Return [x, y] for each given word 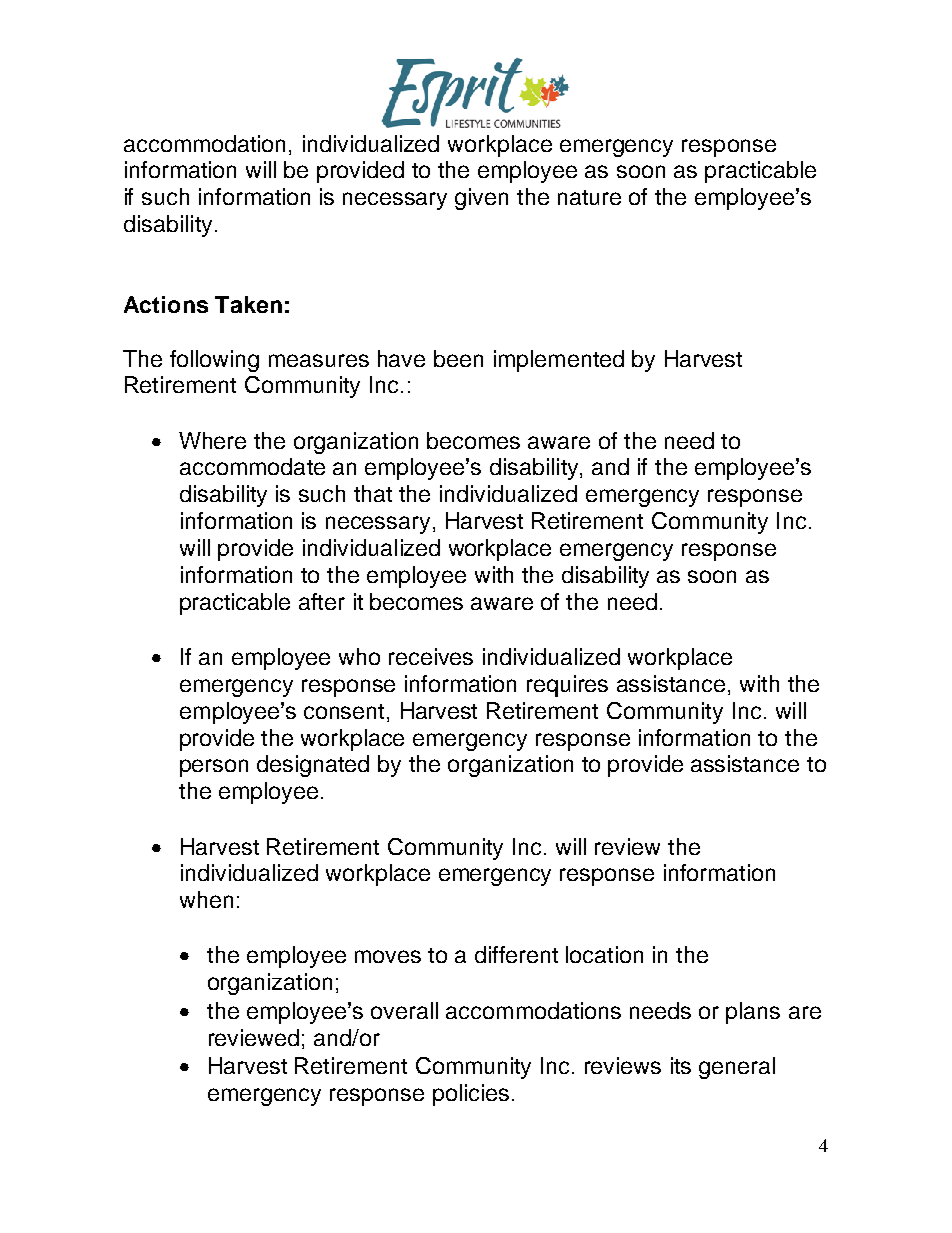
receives [431, 656]
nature [589, 197]
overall [404, 1010]
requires [567, 686]
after [322, 601]
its [681, 1065]
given [481, 199]
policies [471, 1095]
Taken [248, 304]
